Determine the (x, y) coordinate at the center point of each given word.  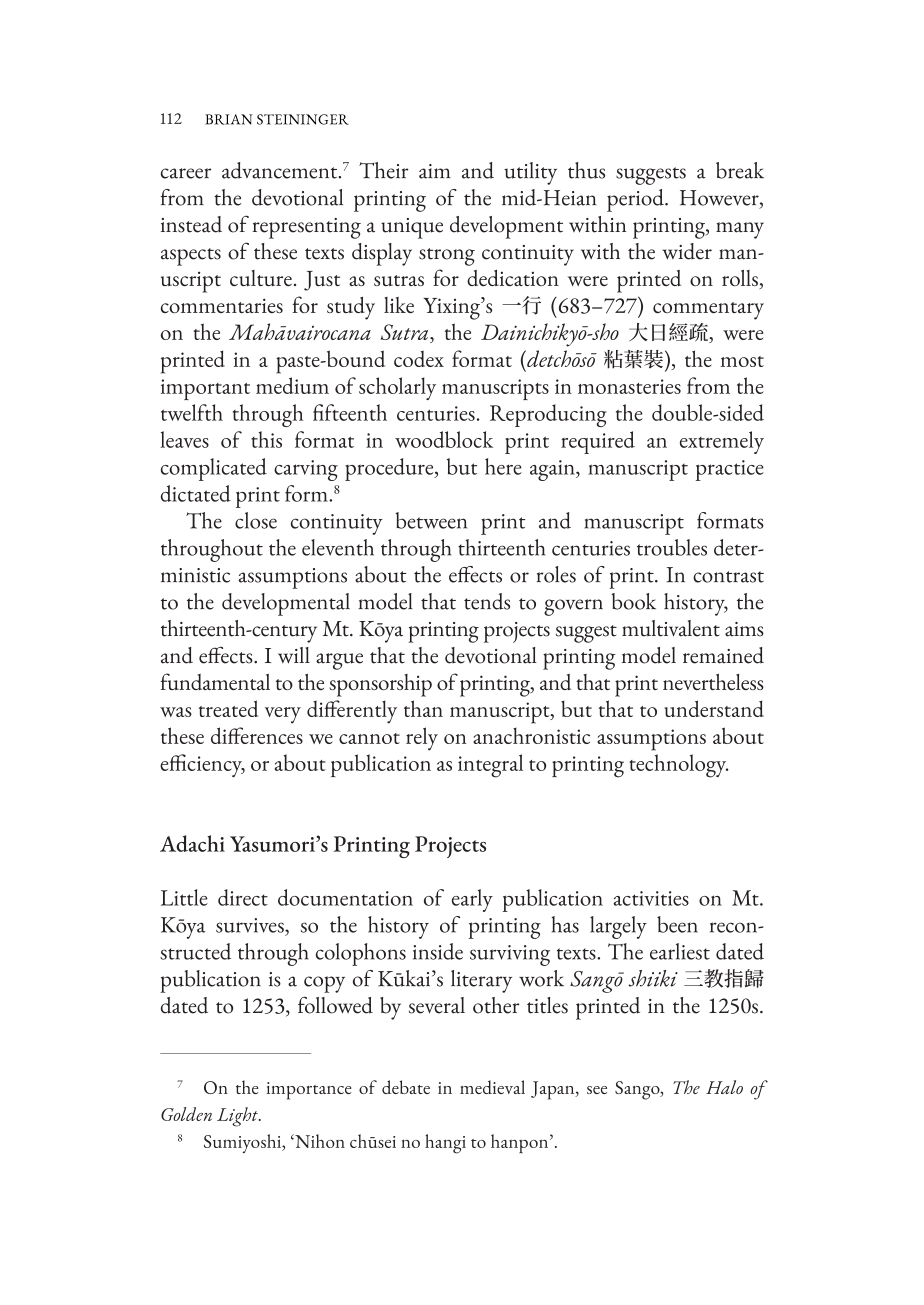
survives (251, 925)
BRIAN (229, 119)
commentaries (222, 305)
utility (530, 173)
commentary (708, 311)
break (740, 170)
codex (419, 358)
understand (714, 708)
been (677, 924)
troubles (672, 547)
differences (257, 735)
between (431, 520)
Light (238, 1117)
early (472, 900)
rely (422, 739)
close (256, 520)
